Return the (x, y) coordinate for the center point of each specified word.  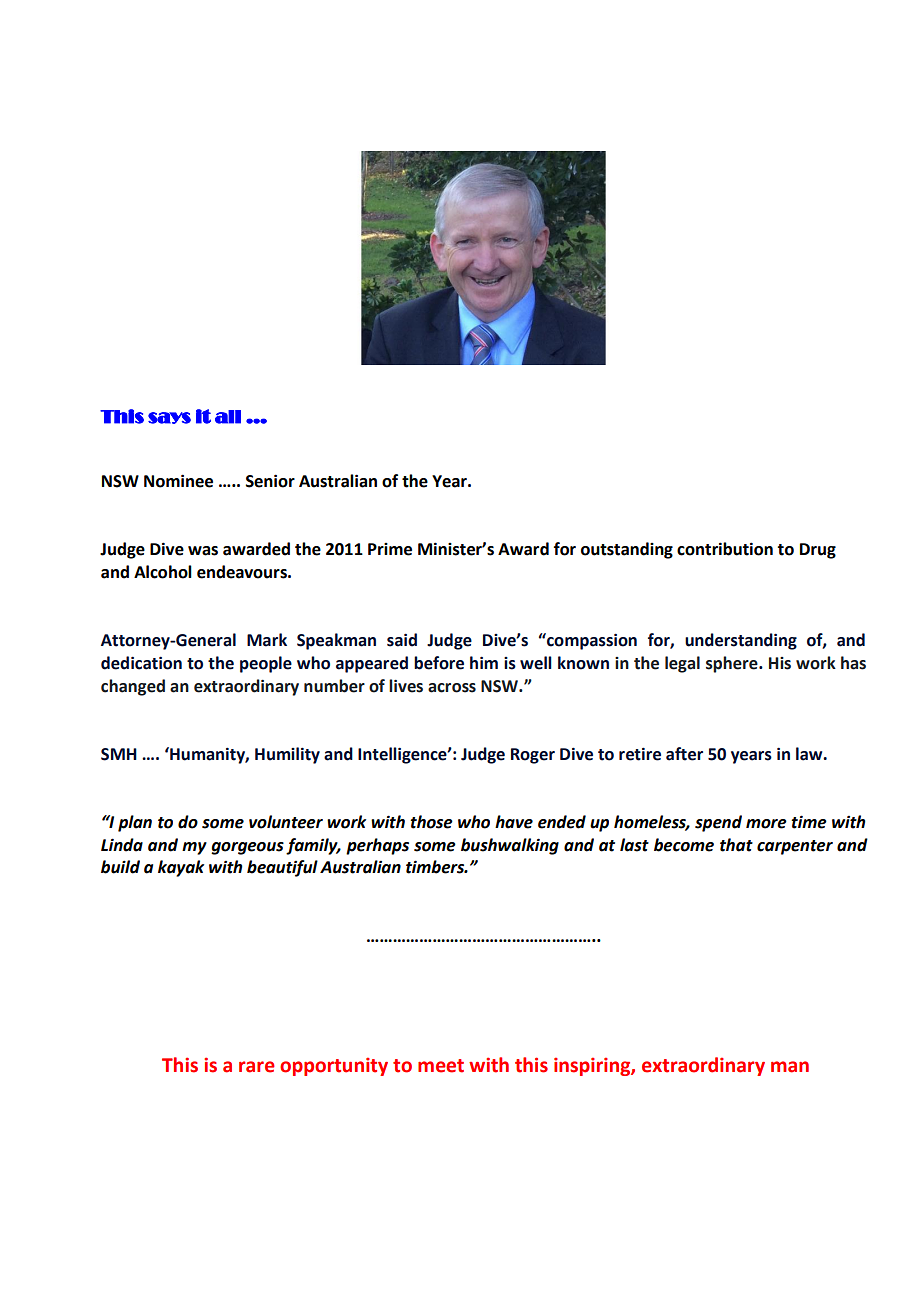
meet (441, 1066)
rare (257, 1067)
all (228, 417)
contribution (725, 549)
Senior (270, 481)
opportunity (334, 1066)
